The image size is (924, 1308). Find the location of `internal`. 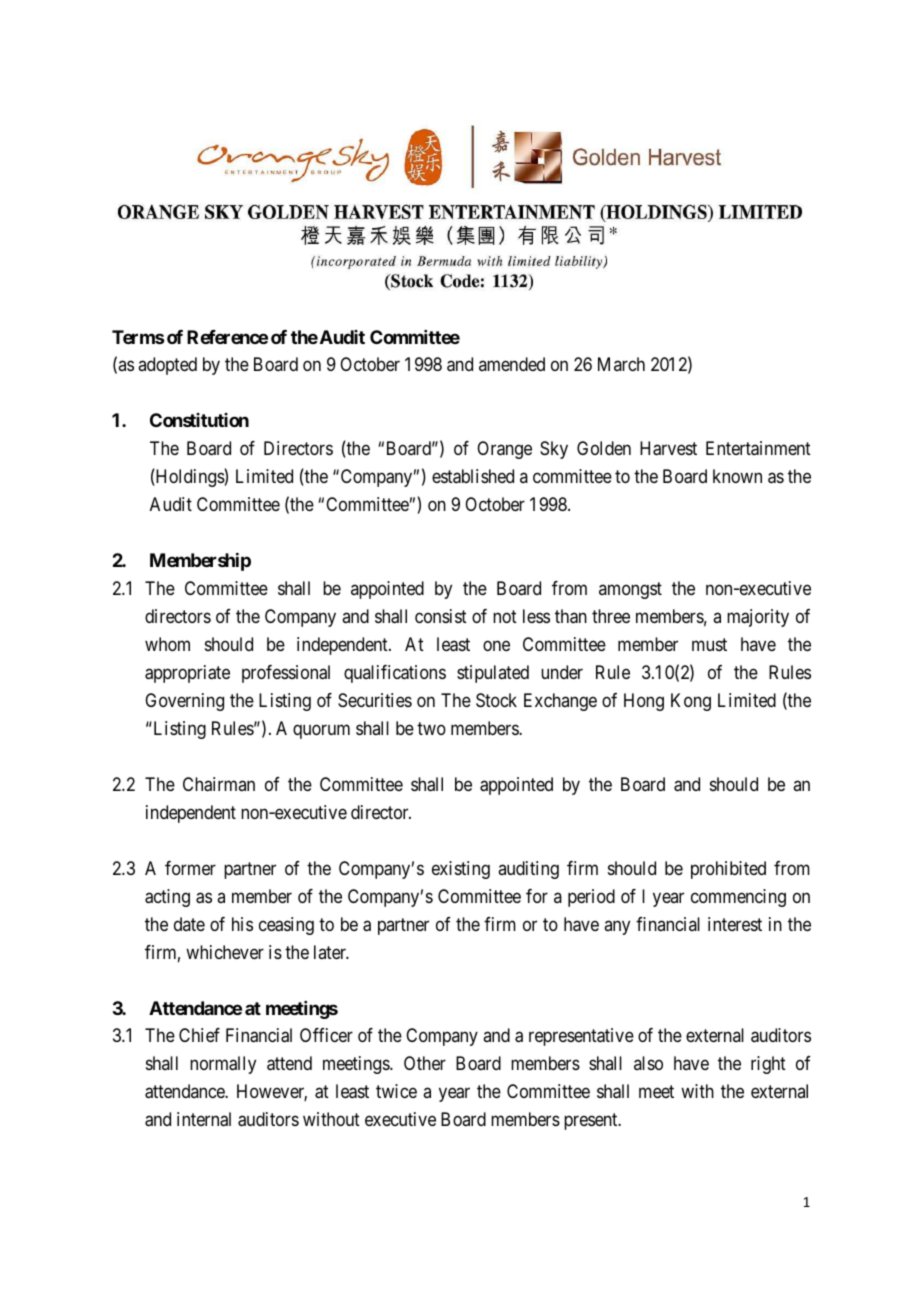

internal is located at coordinates (204, 1119).
